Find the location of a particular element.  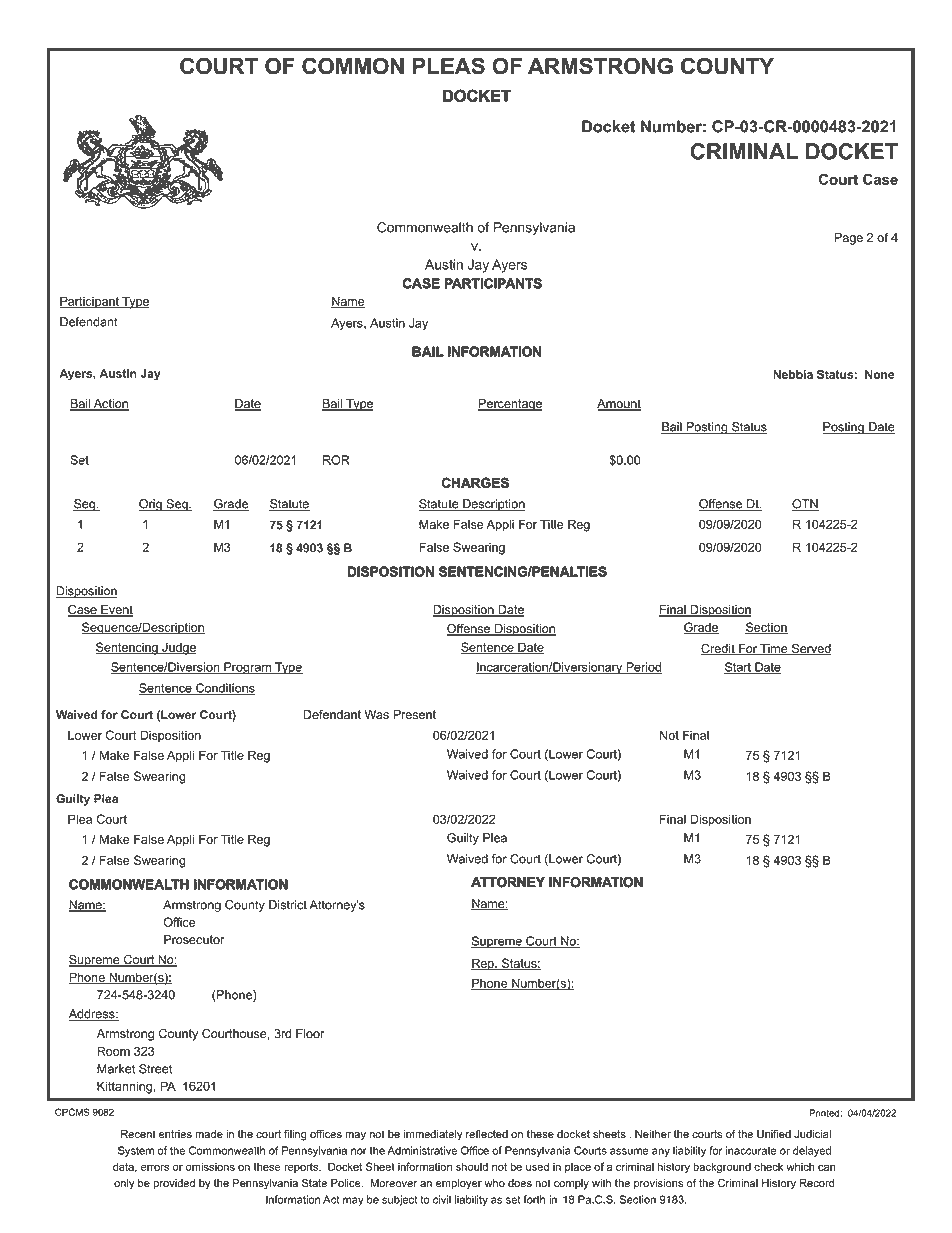

Percentage is located at coordinates (510, 405).
